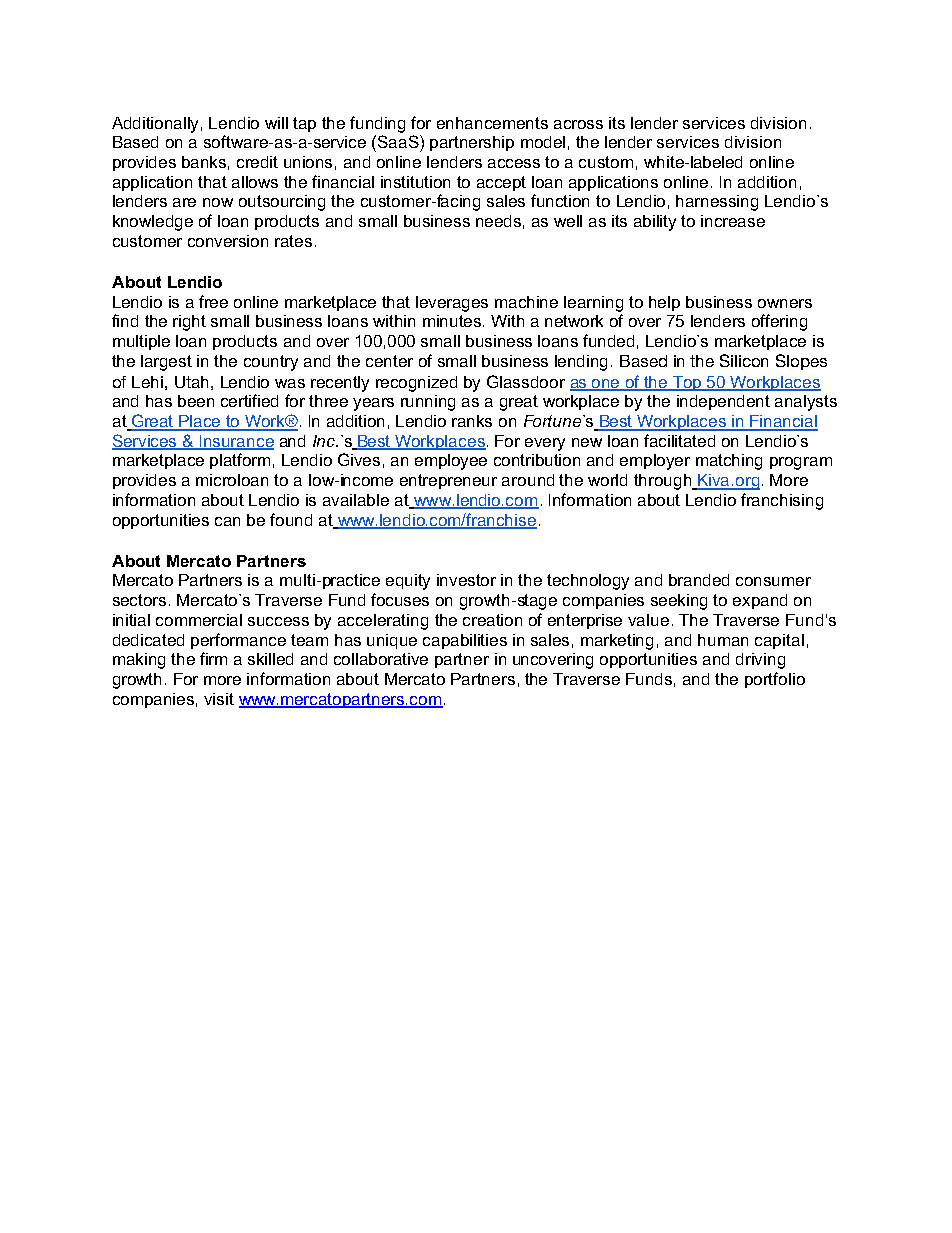 This screenshot has width=952, height=1233. I want to click on investor, so click(466, 580).
